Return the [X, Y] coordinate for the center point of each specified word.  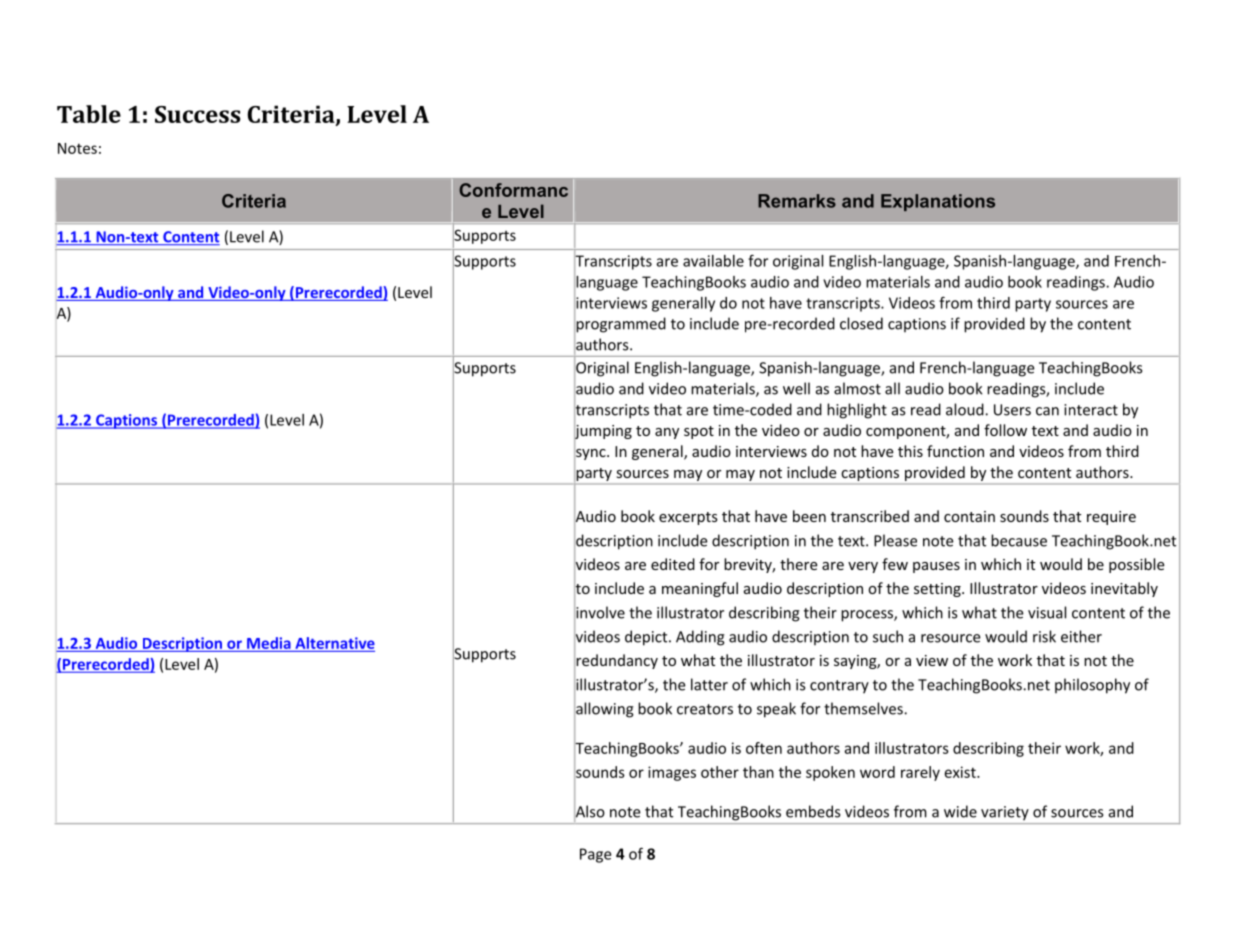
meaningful [700, 589]
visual [1047, 612]
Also [589, 811]
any [667, 433]
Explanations [938, 202]
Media [269, 644]
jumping [603, 432]
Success [198, 114]
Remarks [797, 201]
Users [1012, 410]
